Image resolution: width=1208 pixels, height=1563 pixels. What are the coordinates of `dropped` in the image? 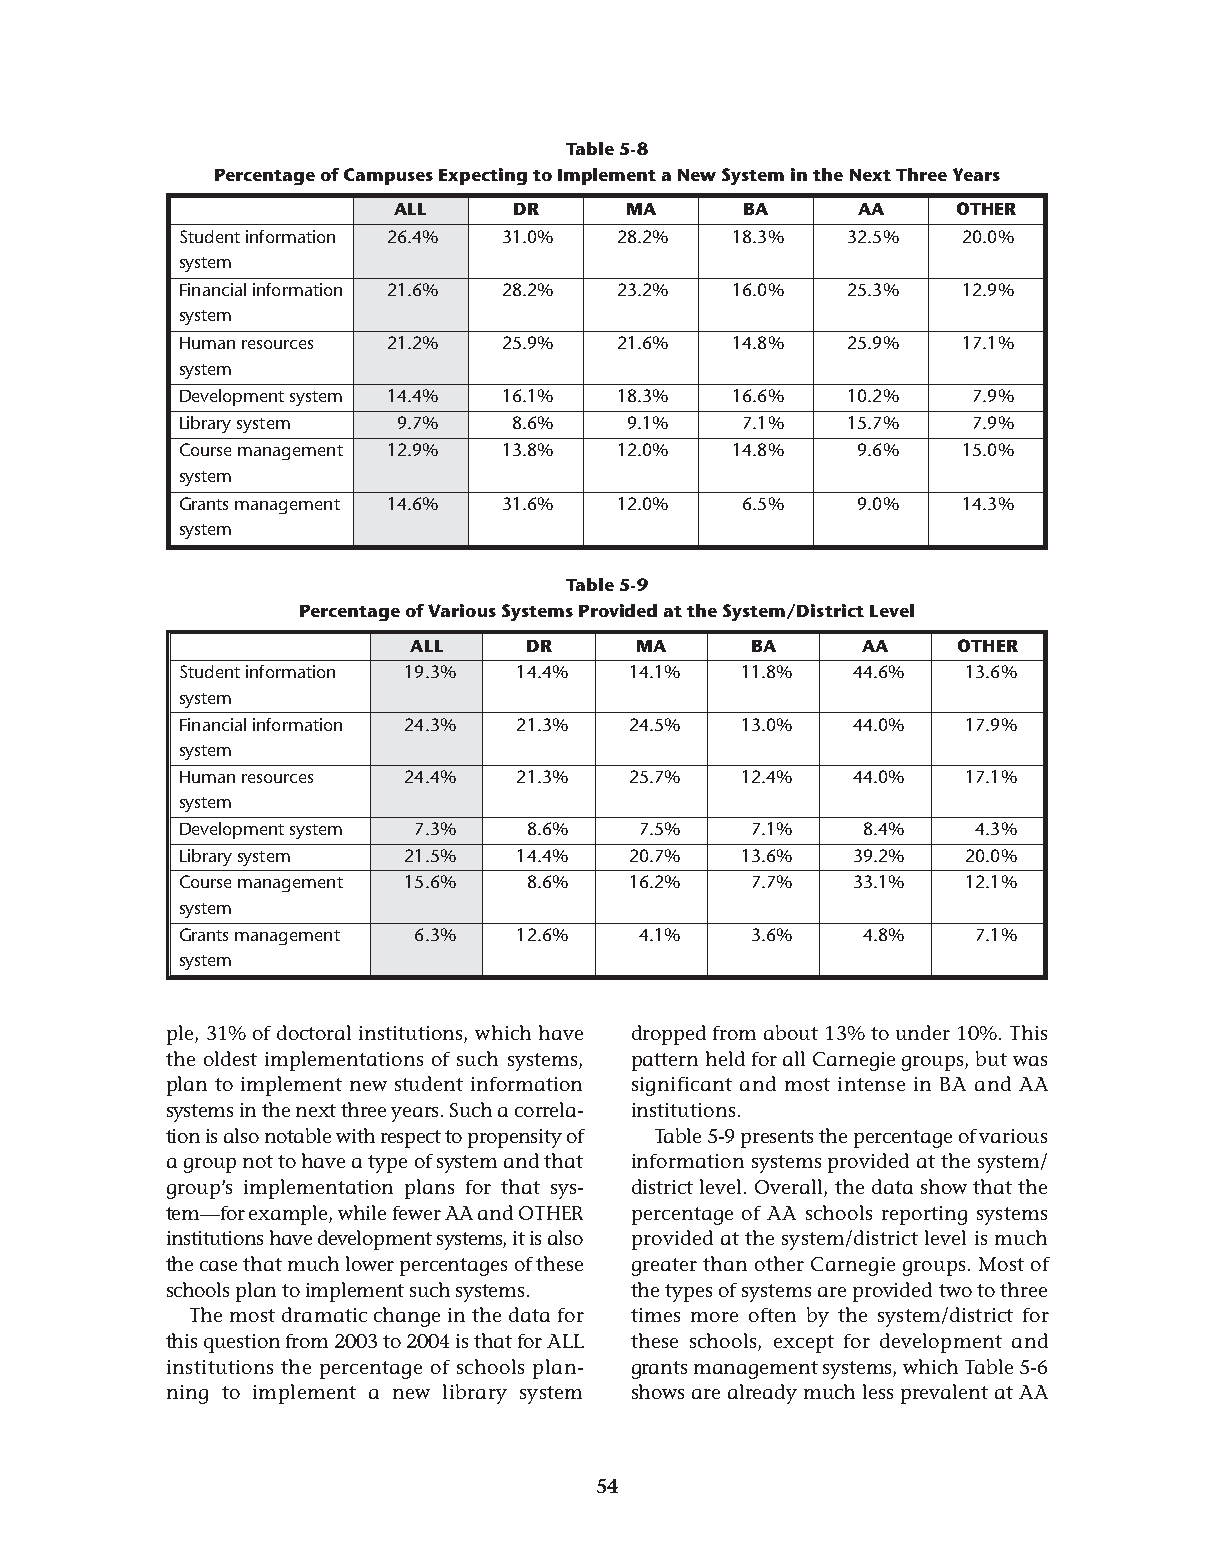 It's located at (669, 1035).
